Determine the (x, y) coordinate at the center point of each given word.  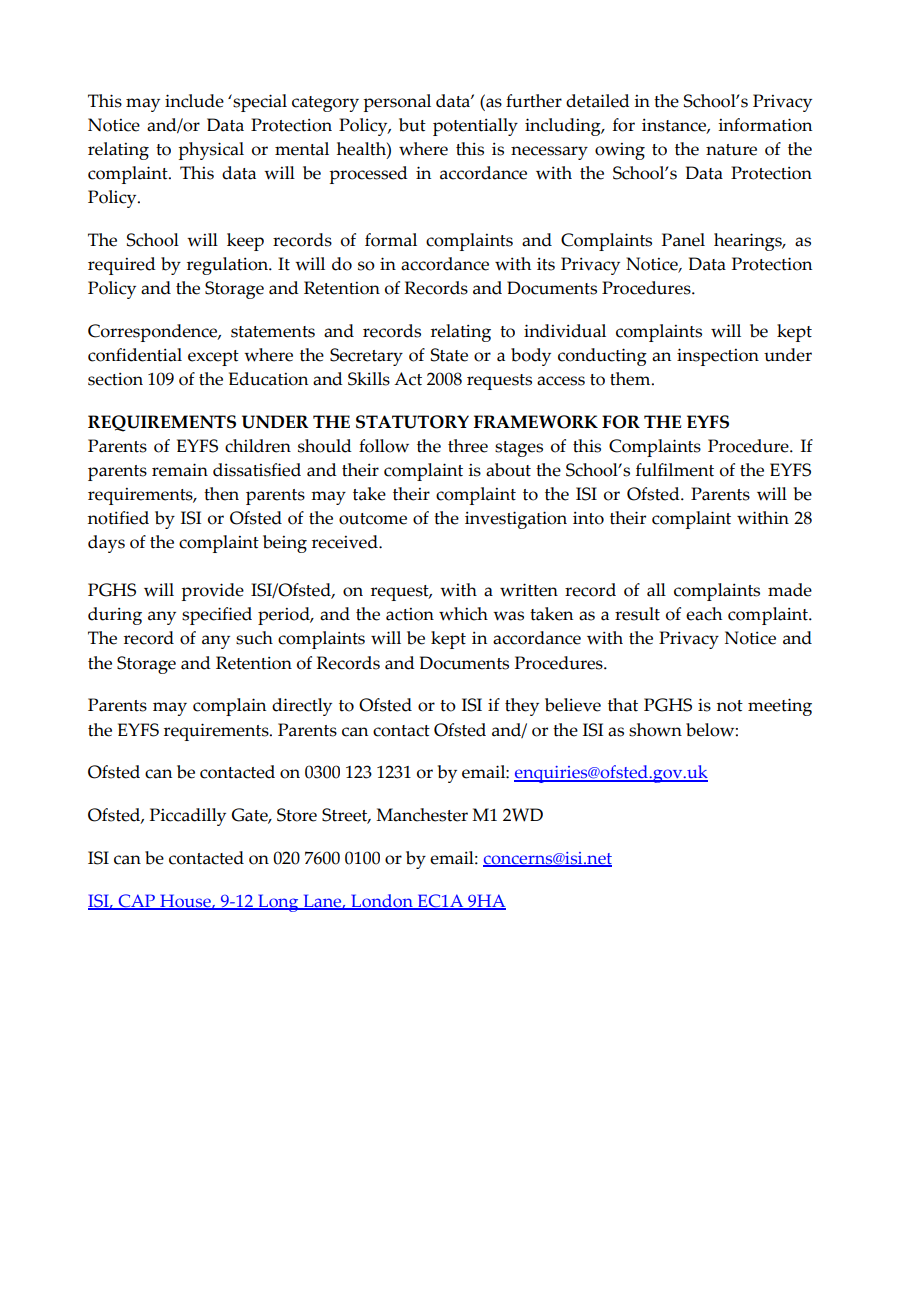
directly (302, 707)
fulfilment (675, 470)
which (463, 614)
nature (731, 150)
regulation (228, 266)
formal (391, 240)
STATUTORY (412, 422)
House (185, 901)
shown (655, 730)
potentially (475, 127)
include (194, 101)
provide (212, 592)
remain (180, 470)
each (704, 614)
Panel (683, 240)
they (522, 707)
